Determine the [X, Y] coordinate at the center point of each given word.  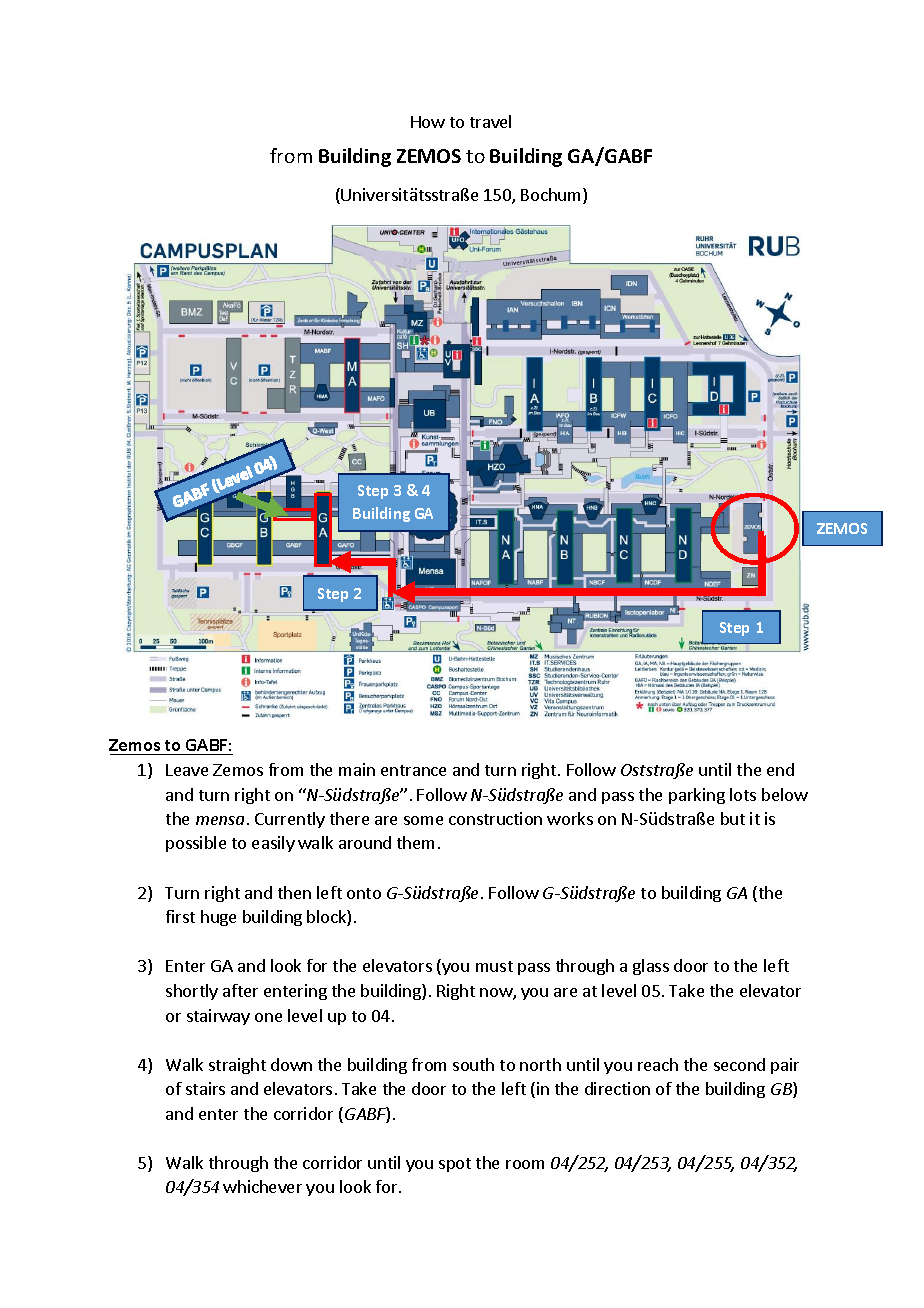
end [780, 769]
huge [218, 918]
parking [697, 796]
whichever [262, 1186]
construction [495, 818]
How [428, 122]
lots [743, 794]
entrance [413, 770]
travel [490, 121]
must [494, 966]
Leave [187, 770]
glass [651, 967]
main [357, 769]
